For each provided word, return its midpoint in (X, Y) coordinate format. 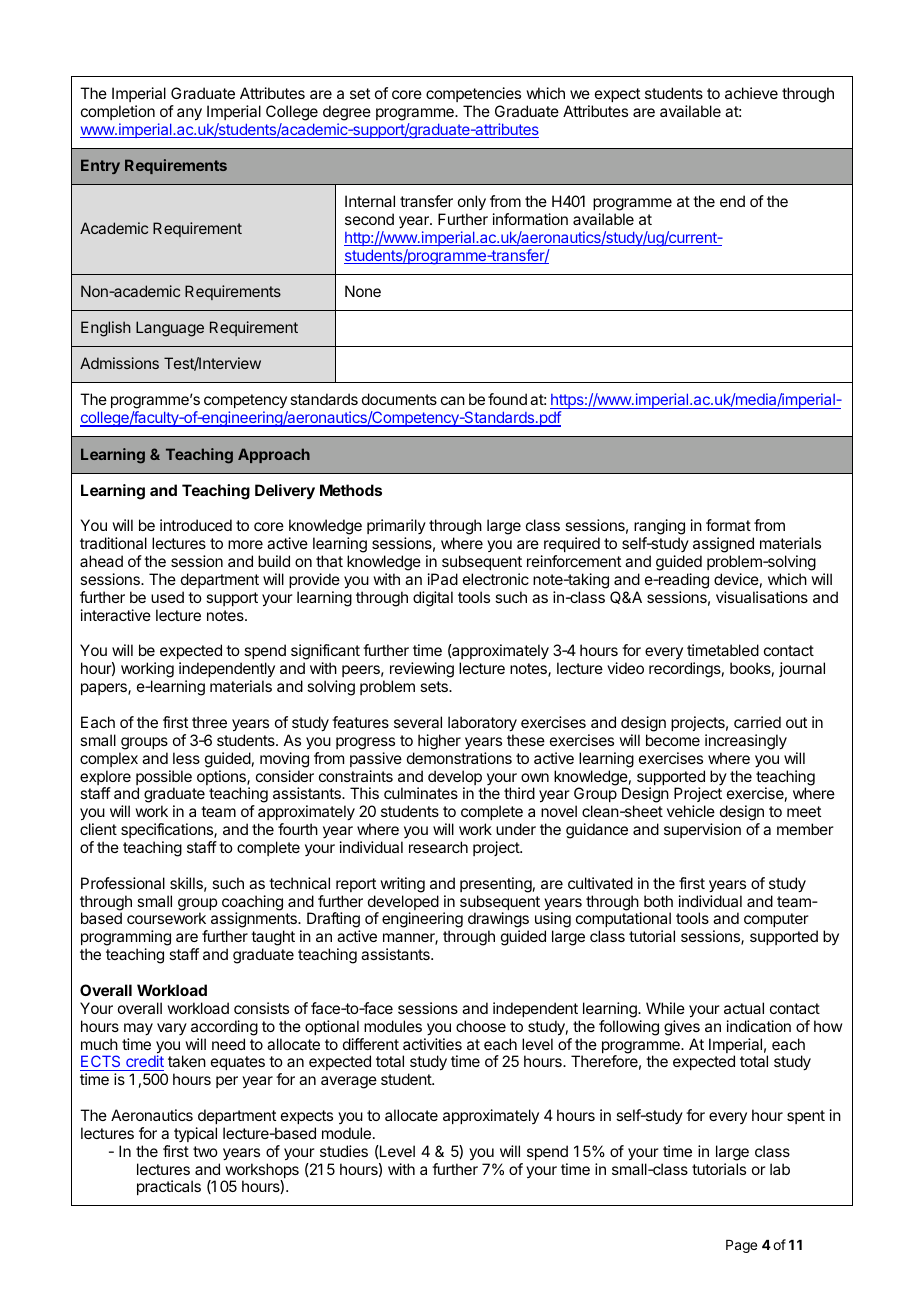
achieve (751, 93)
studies (344, 1151)
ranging (659, 528)
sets (435, 686)
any (189, 114)
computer (776, 920)
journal (802, 669)
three (209, 722)
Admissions (119, 363)
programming (126, 939)
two (205, 1151)
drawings (498, 921)
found (507, 399)
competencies (473, 94)
